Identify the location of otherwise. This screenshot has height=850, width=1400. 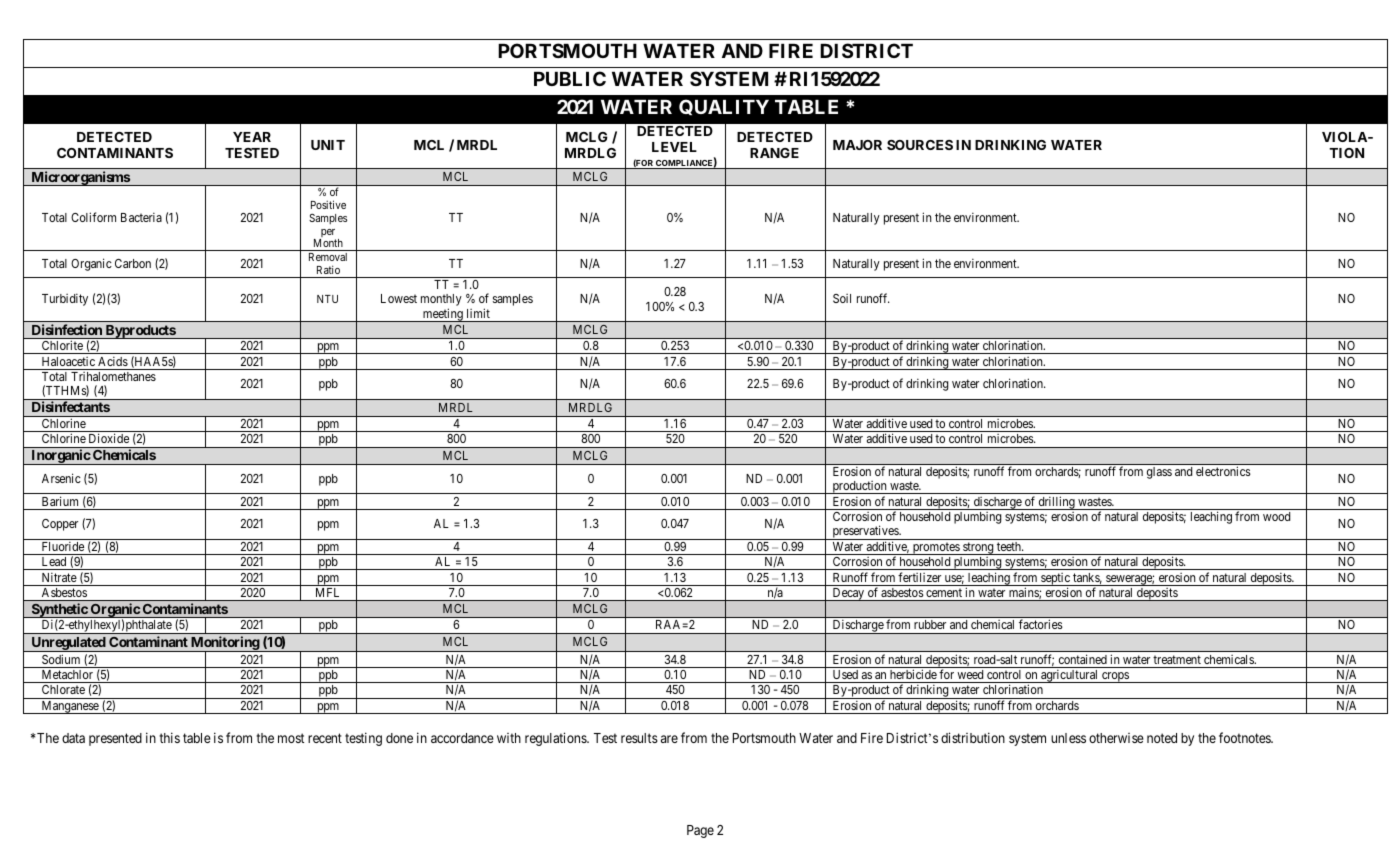
(1116, 738).
